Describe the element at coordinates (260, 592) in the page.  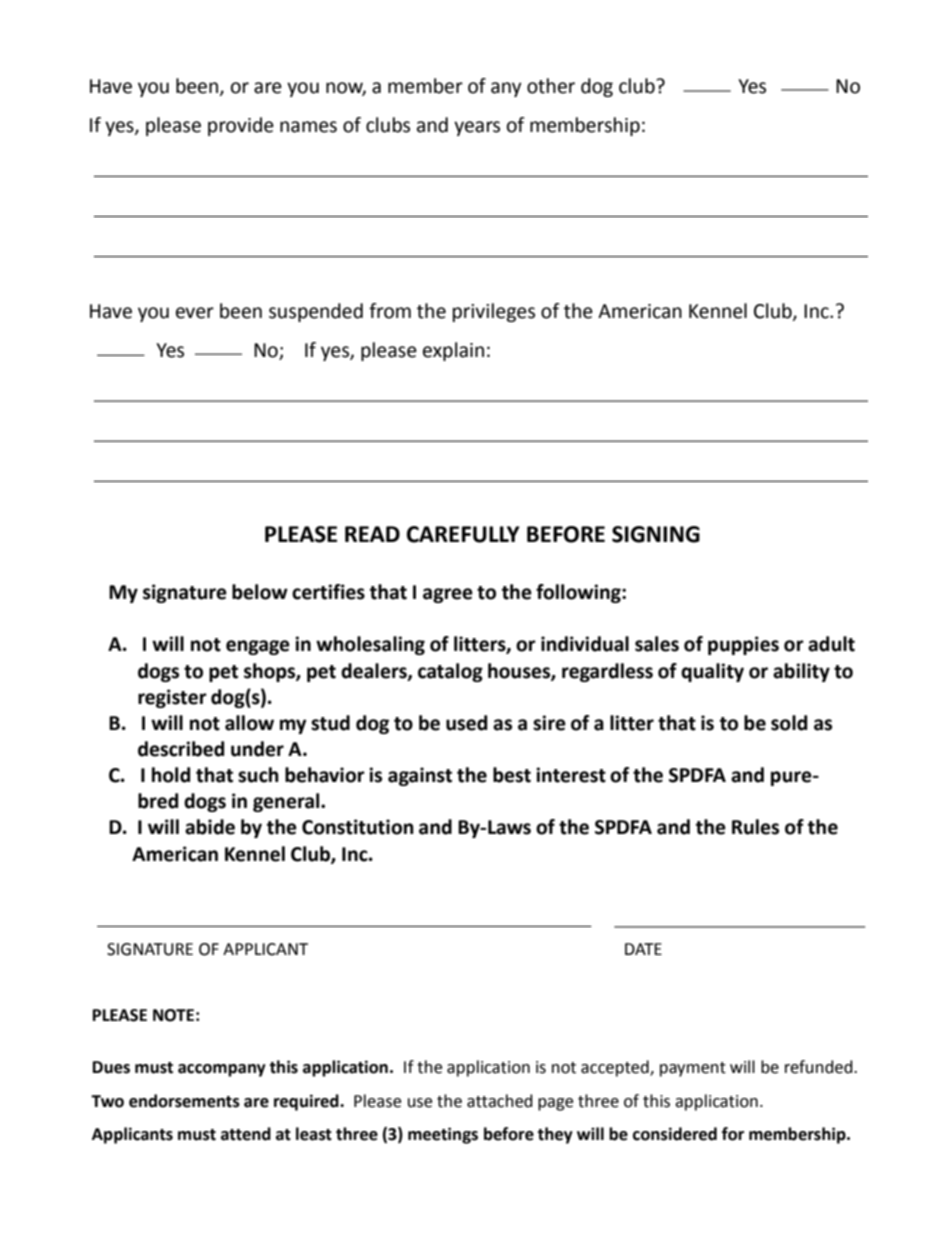
I see `below` at that location.
